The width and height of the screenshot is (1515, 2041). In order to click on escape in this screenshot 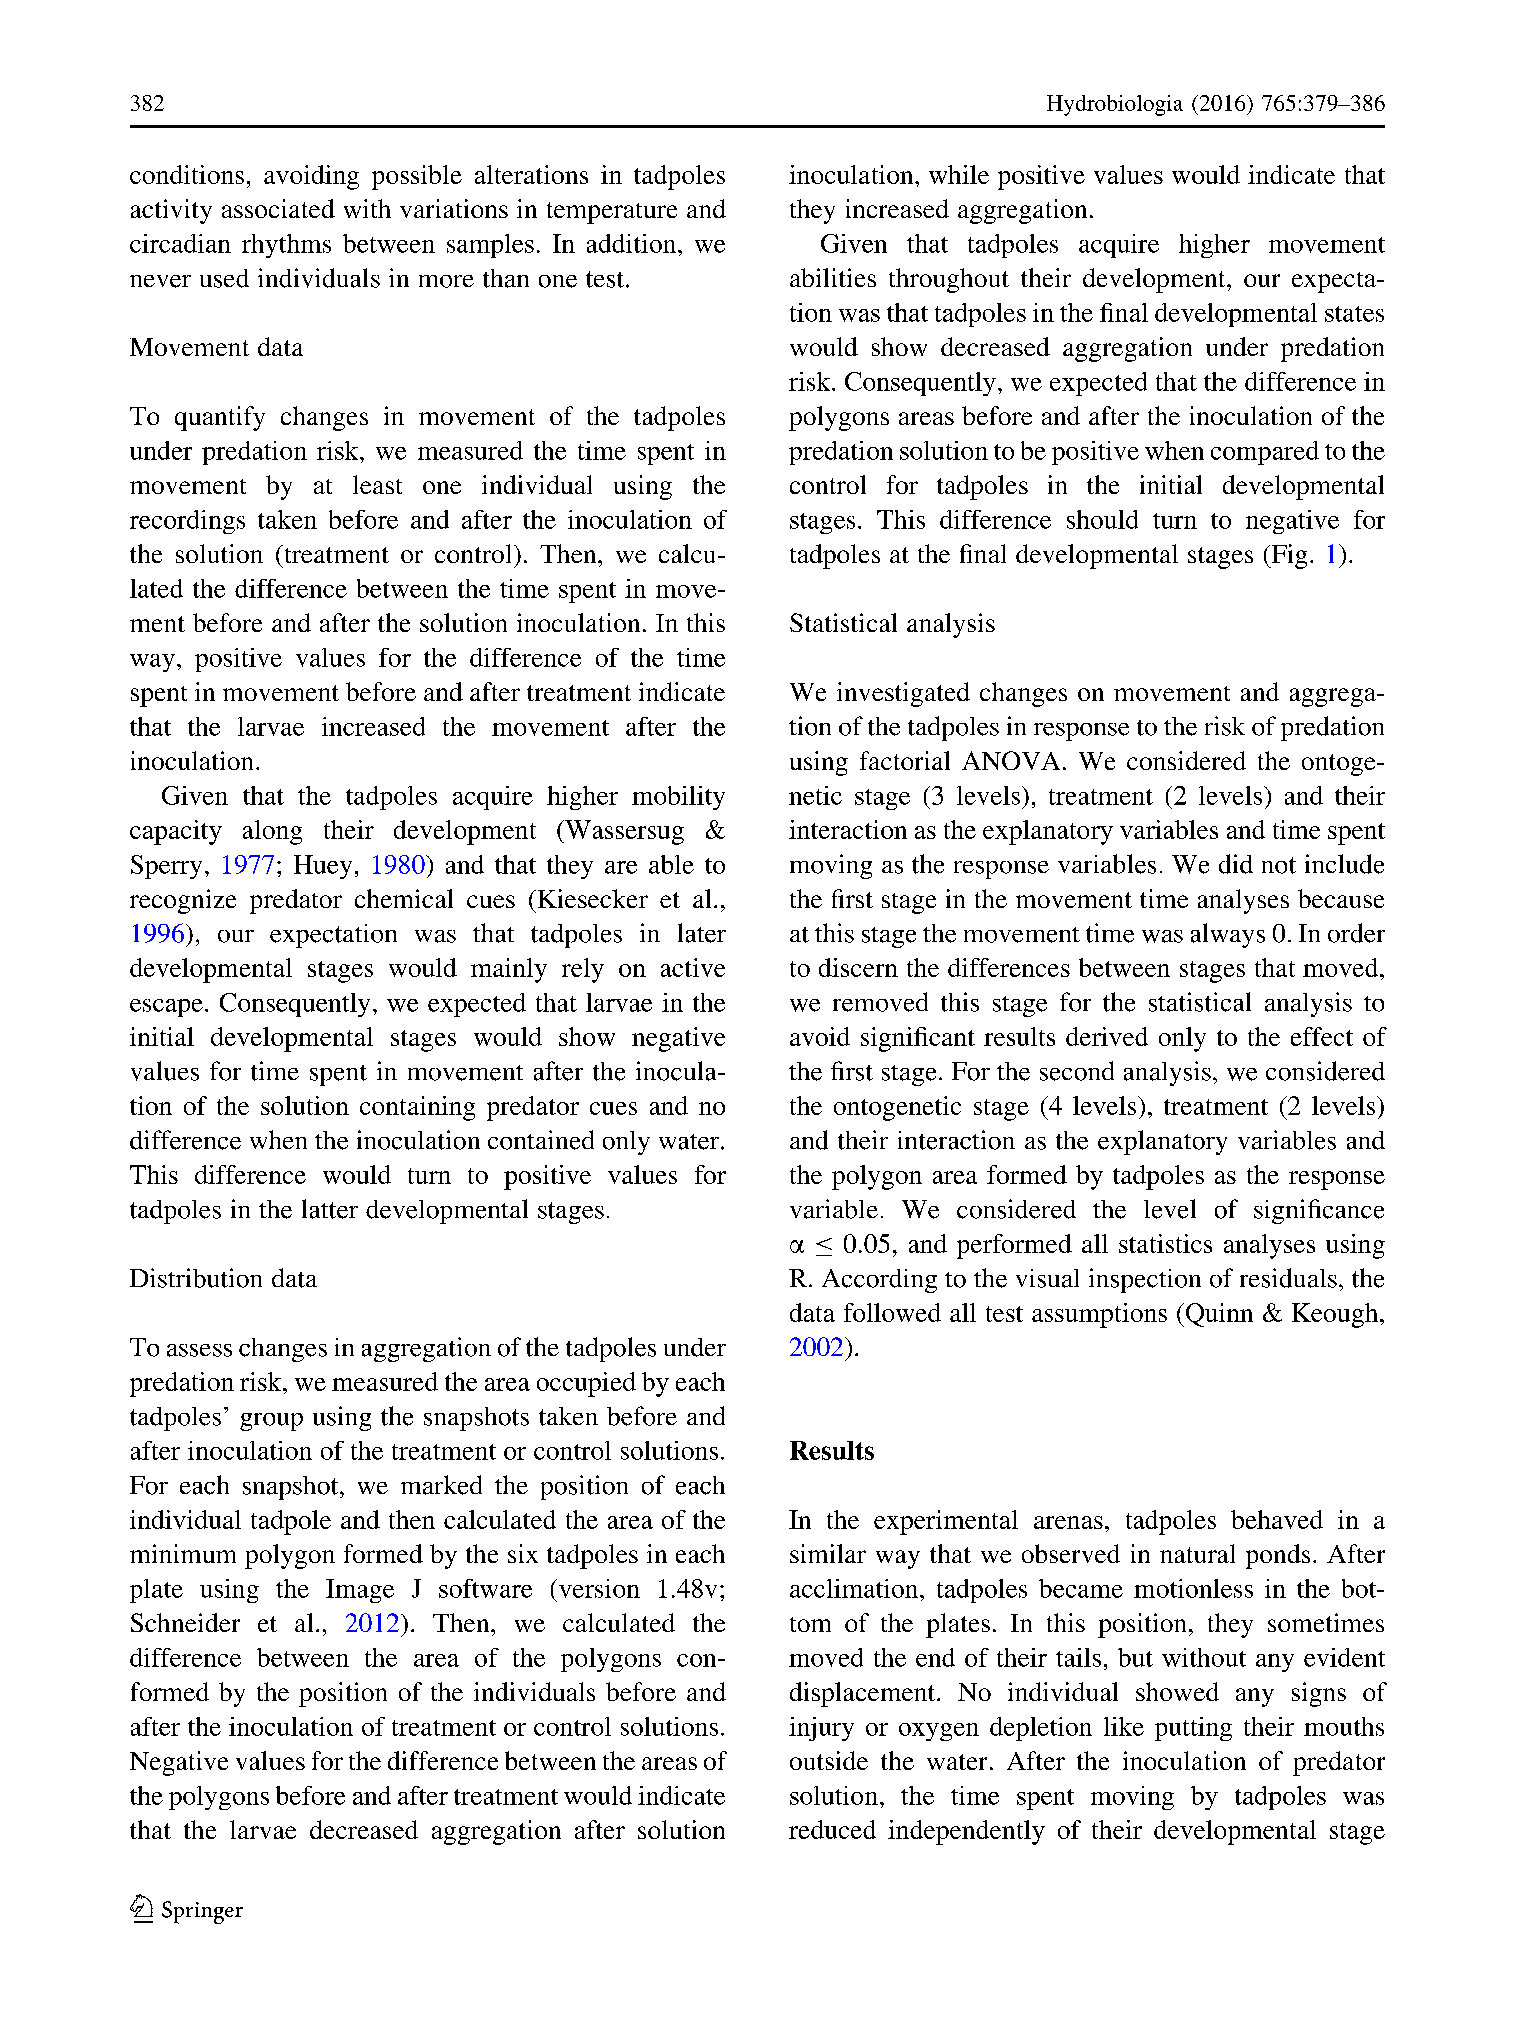, I will do `click(166, 1008)`.
